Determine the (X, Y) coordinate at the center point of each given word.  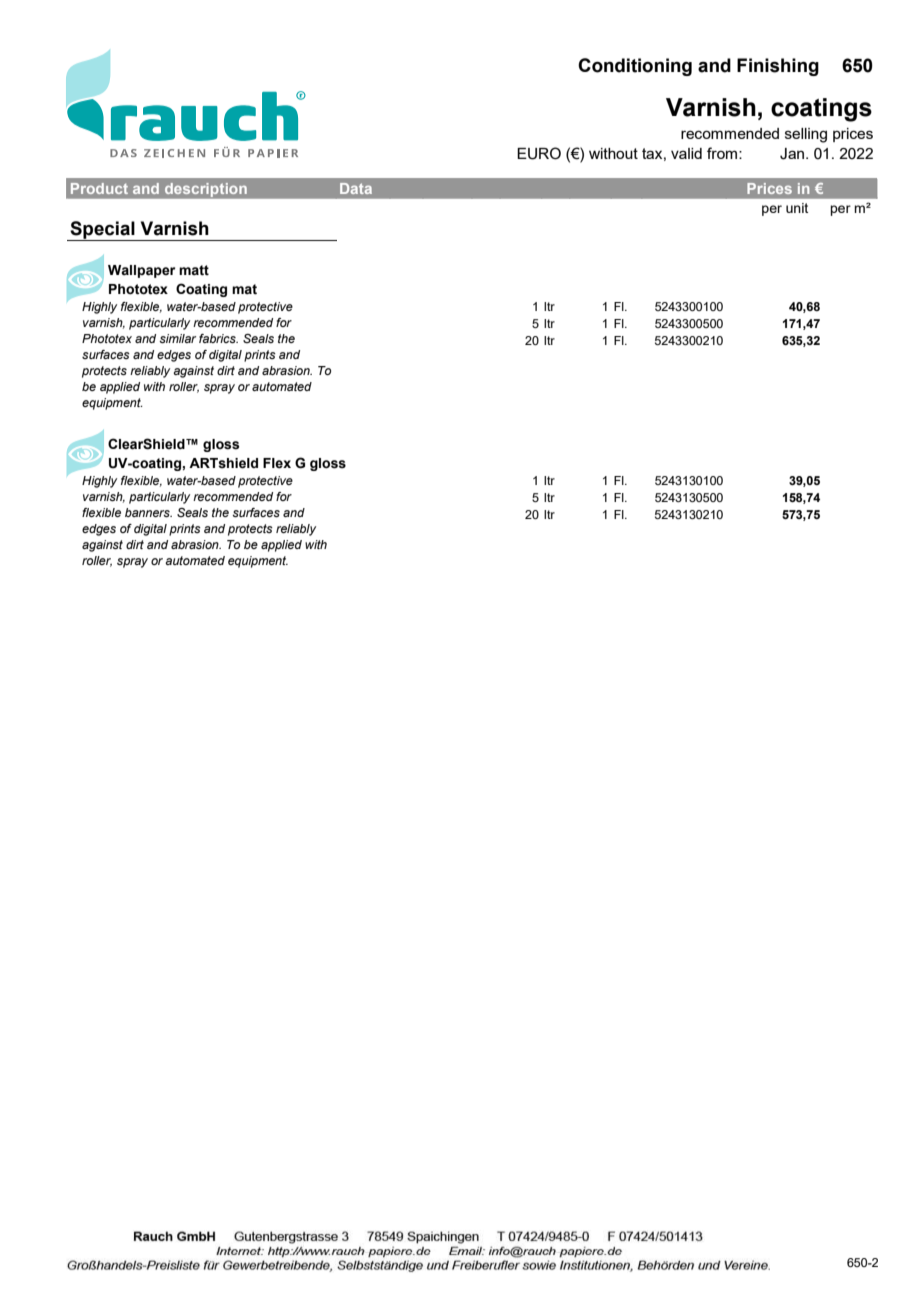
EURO (539, 153)
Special (102, 231)
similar (177, 338)
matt (194, 270)
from (723, 153)
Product (99, 188)
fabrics (218, 338)
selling (806, 135)
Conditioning (635, 67)
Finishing (778, 67)
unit (797, 208)
